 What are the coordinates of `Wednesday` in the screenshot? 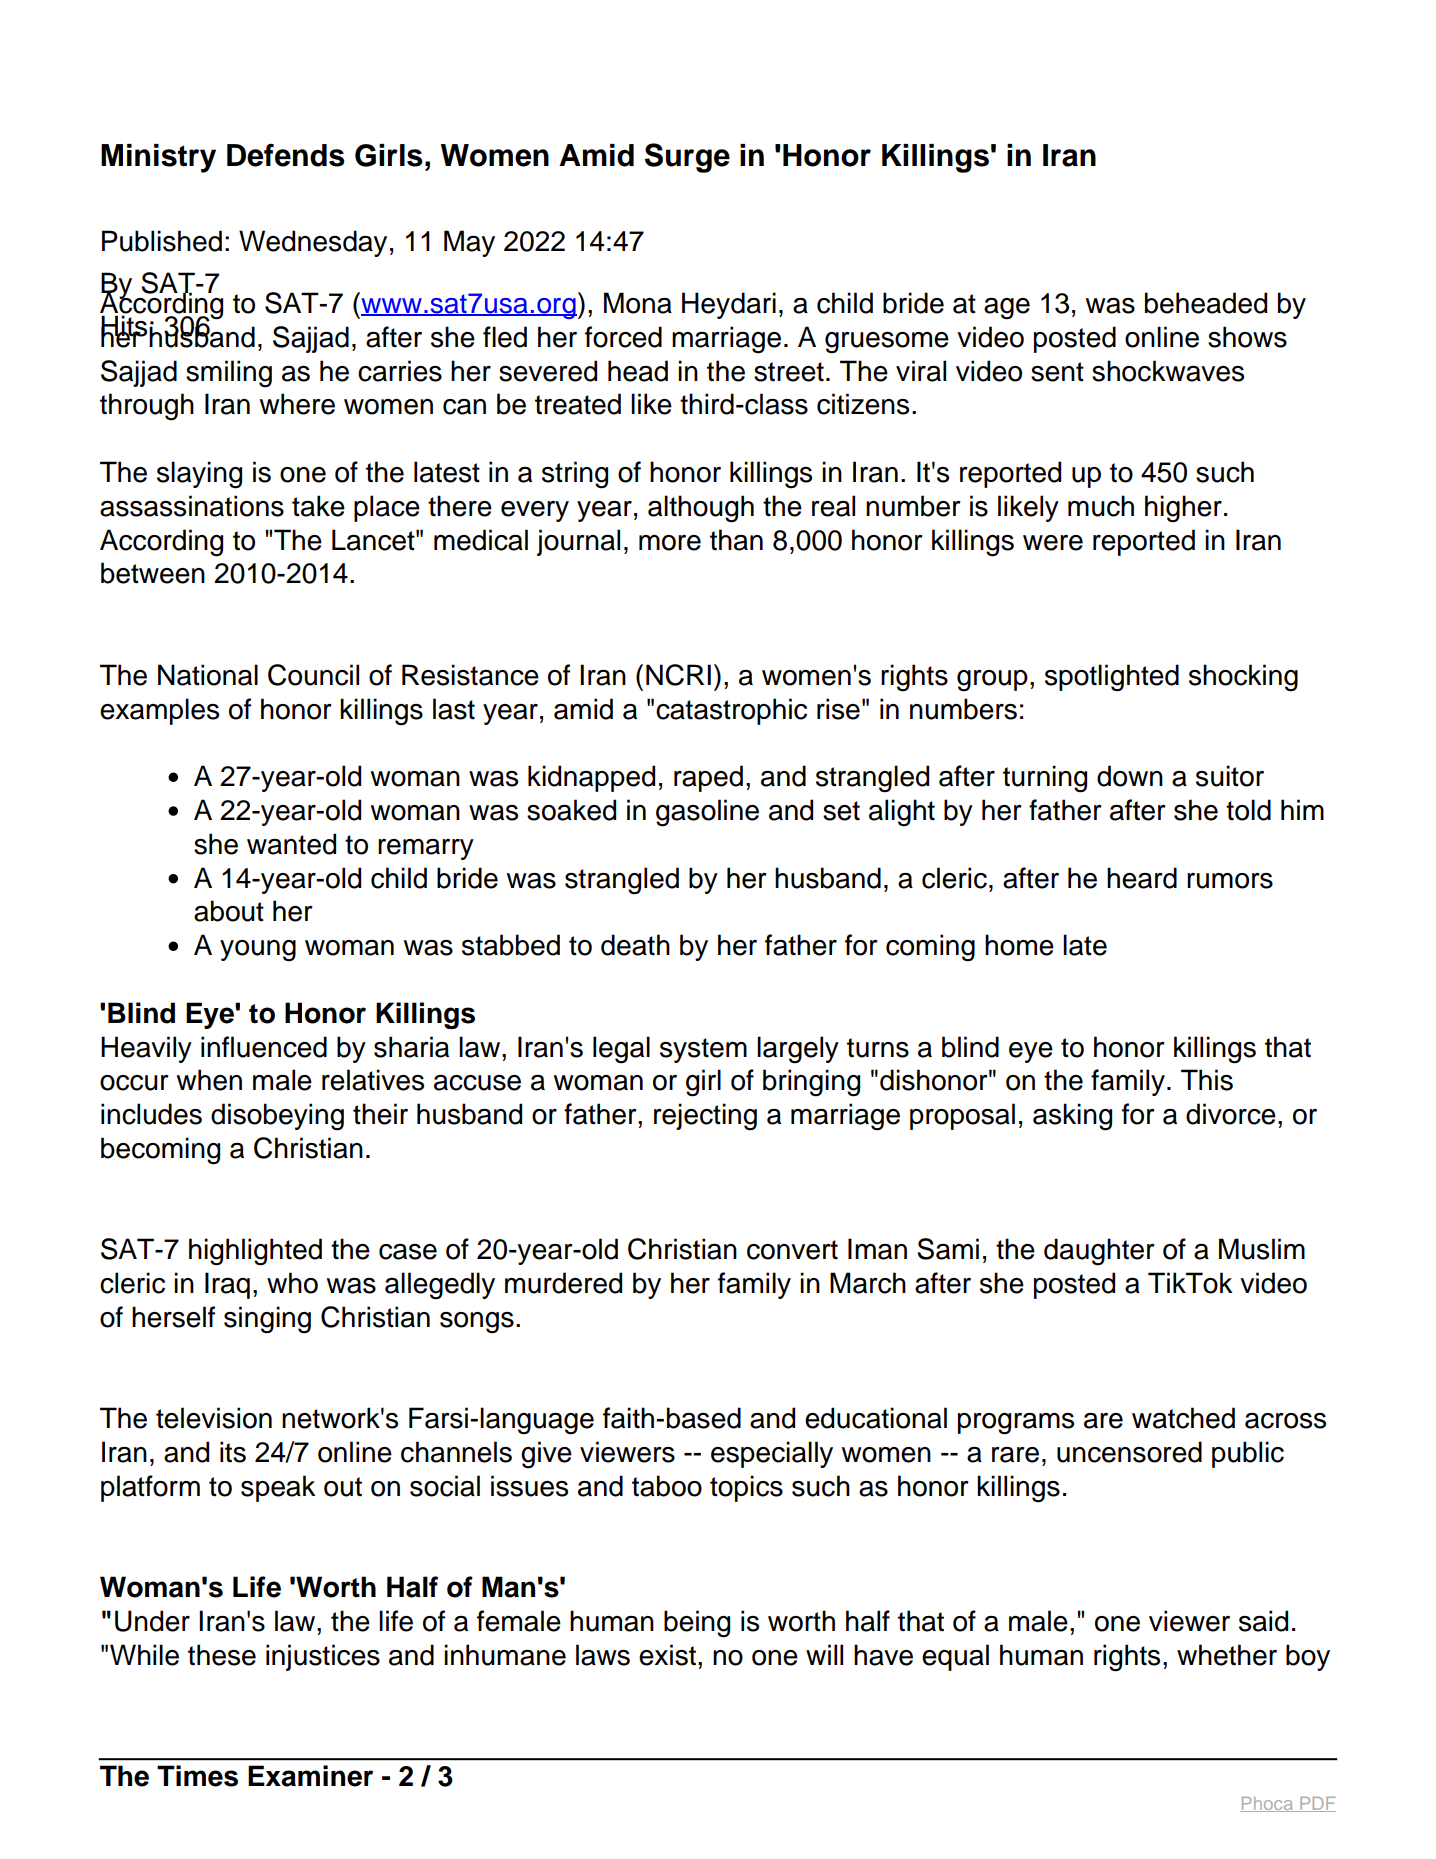 It's located at (313, 243).
